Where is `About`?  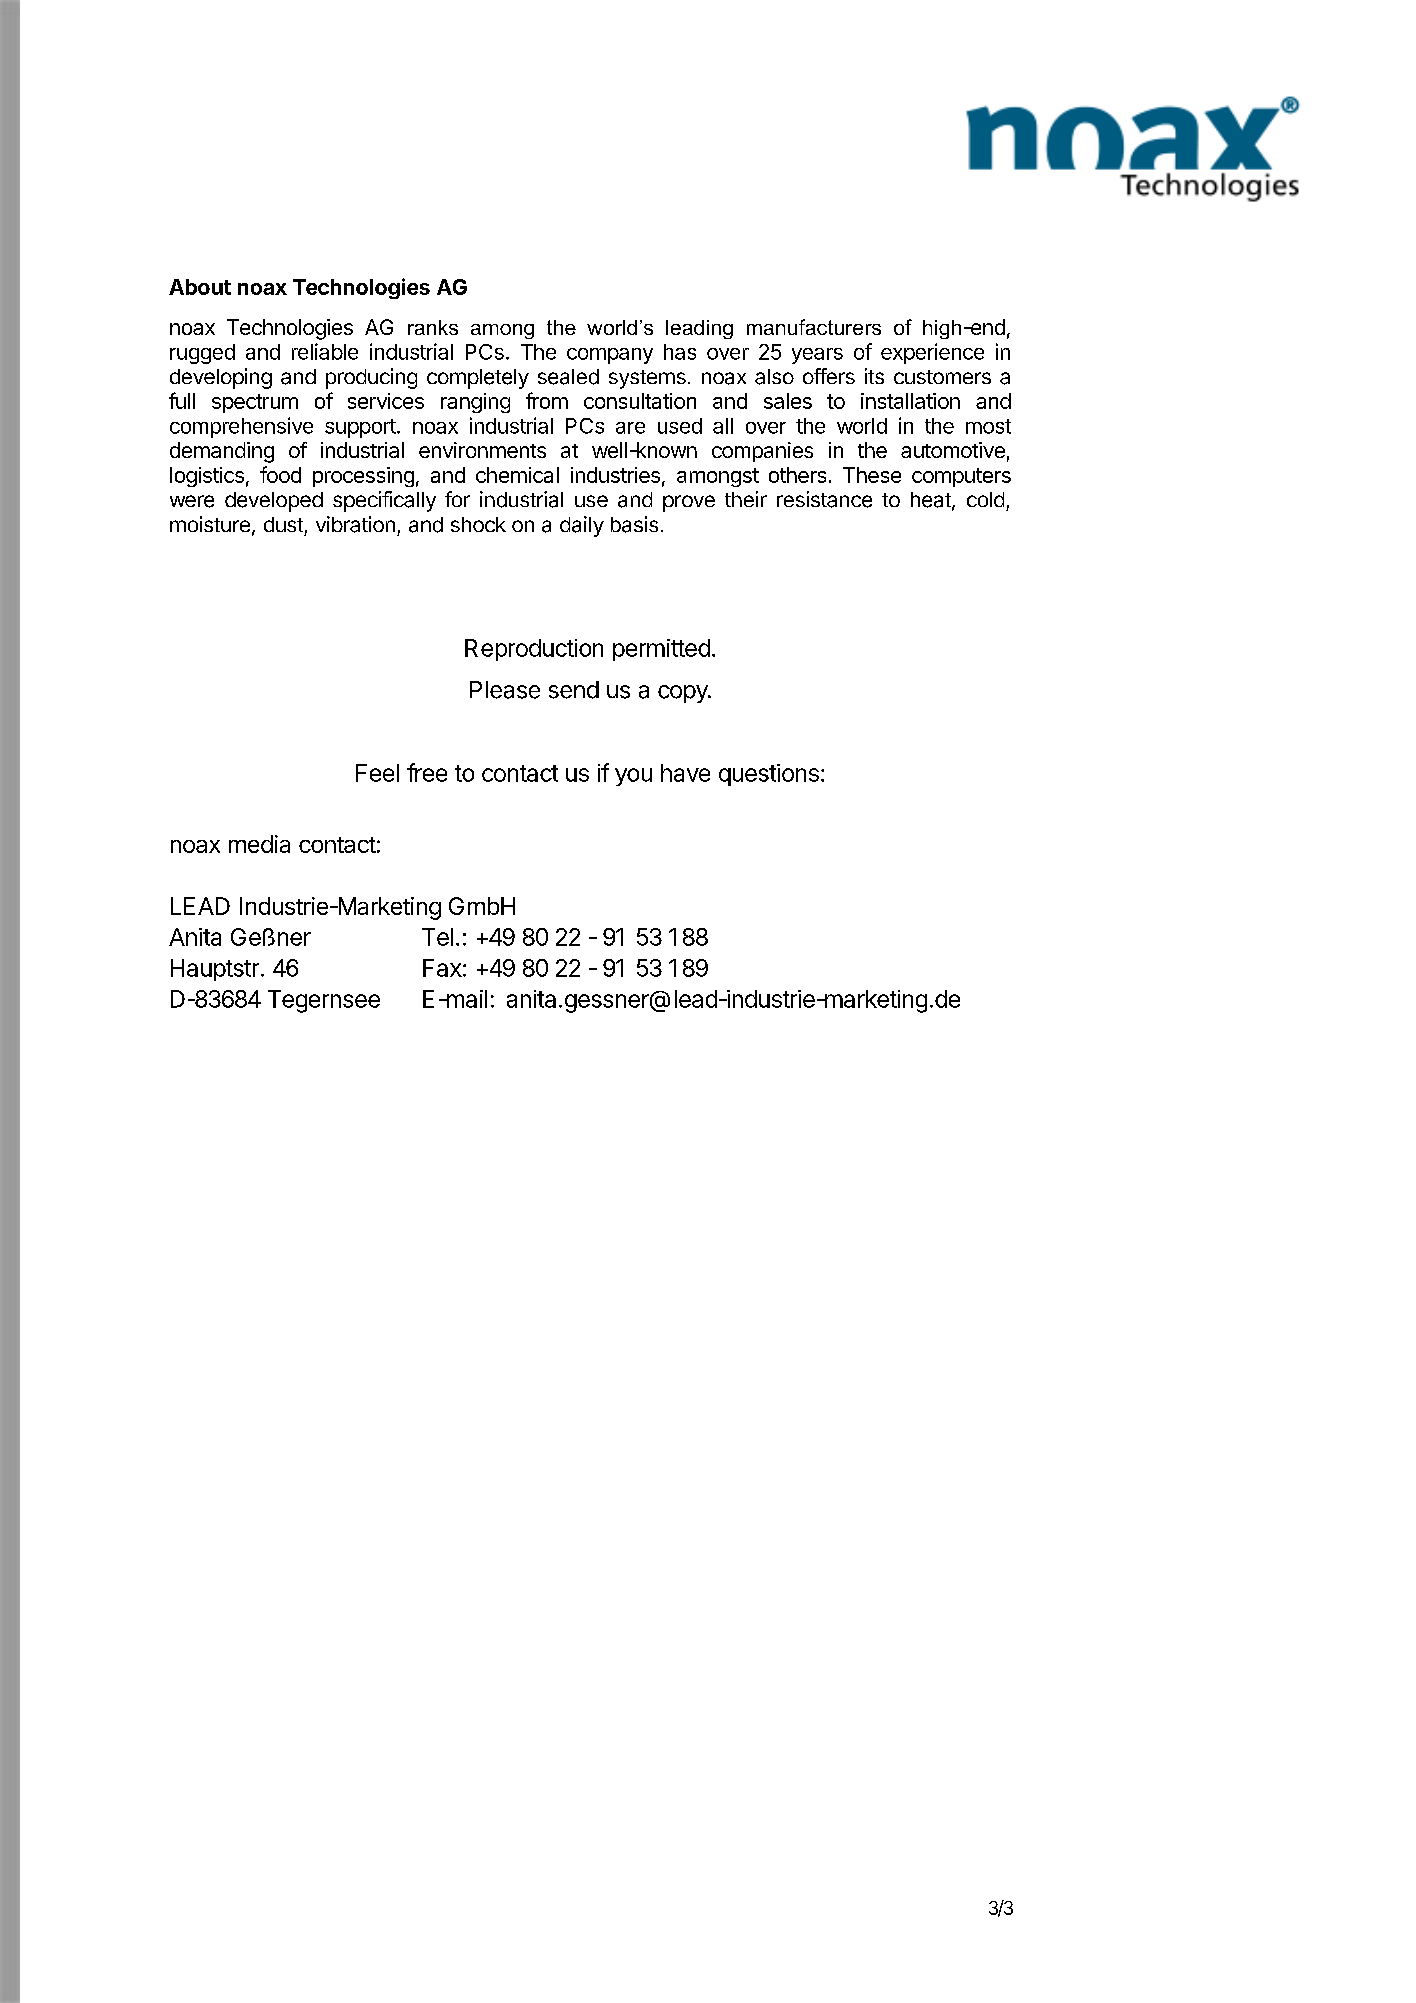 About is located at coordinates (200, 287).
